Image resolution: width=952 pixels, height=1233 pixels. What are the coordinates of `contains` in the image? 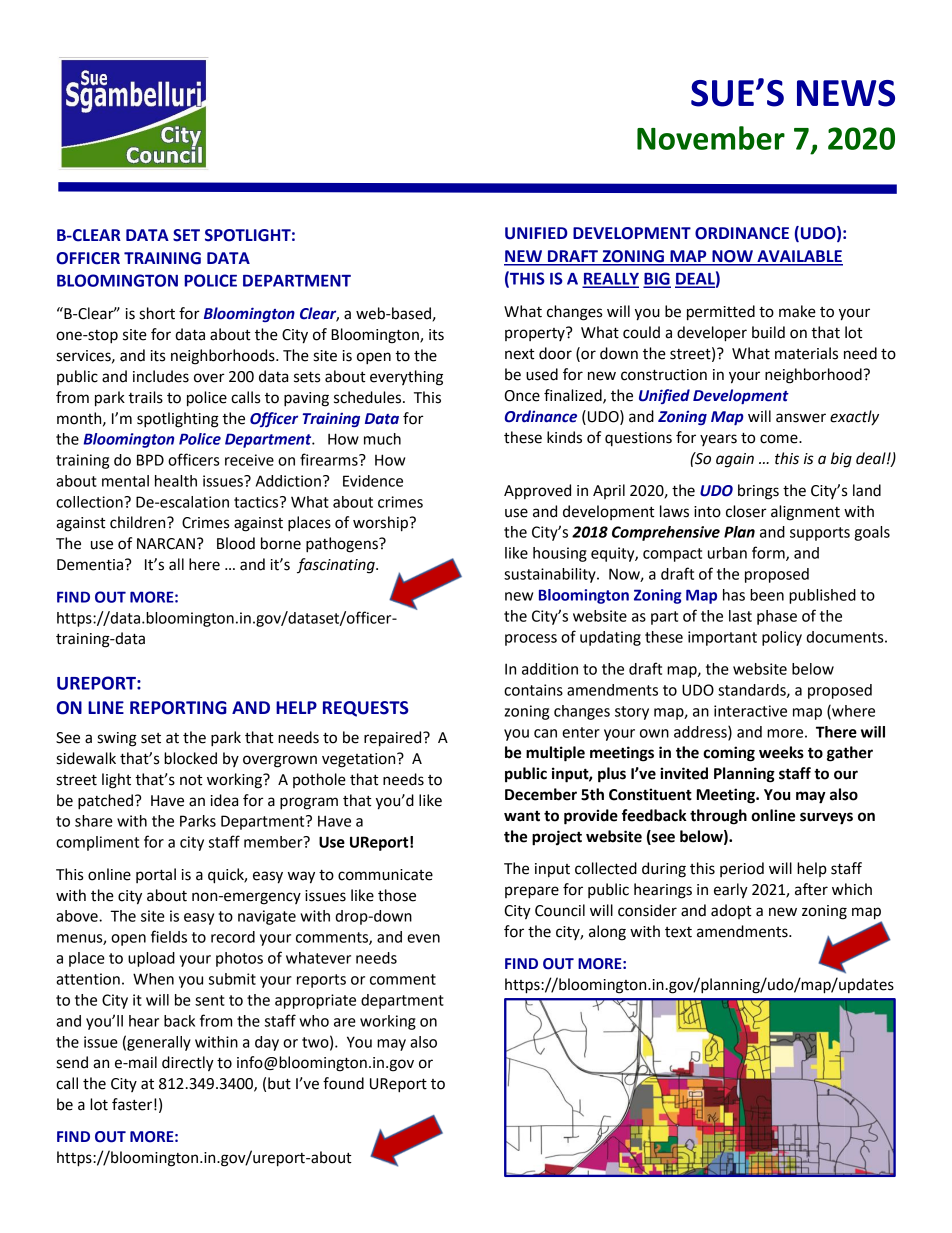 It's located at (533, 690).
